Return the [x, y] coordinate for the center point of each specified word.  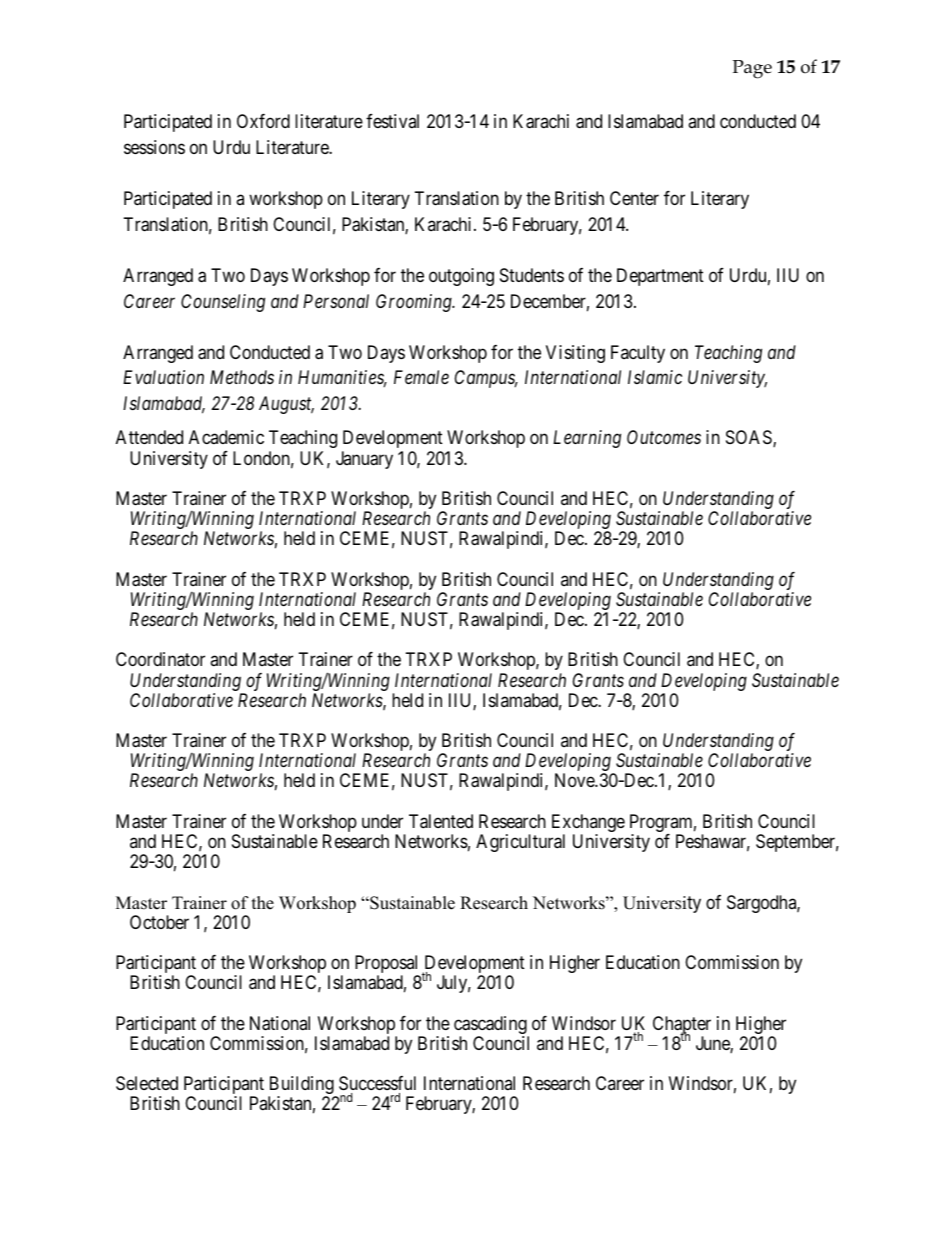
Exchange [588, 824]
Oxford [263, 121]
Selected [147, 1083]
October [159, 922]
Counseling [223, 303]
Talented [441, 821]
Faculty [638, 354]
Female [421, 377]
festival [392, 121]
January [364, 460]
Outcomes [664, 437]
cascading [491, 1026]
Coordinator [160, 659]
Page [752, 69]
